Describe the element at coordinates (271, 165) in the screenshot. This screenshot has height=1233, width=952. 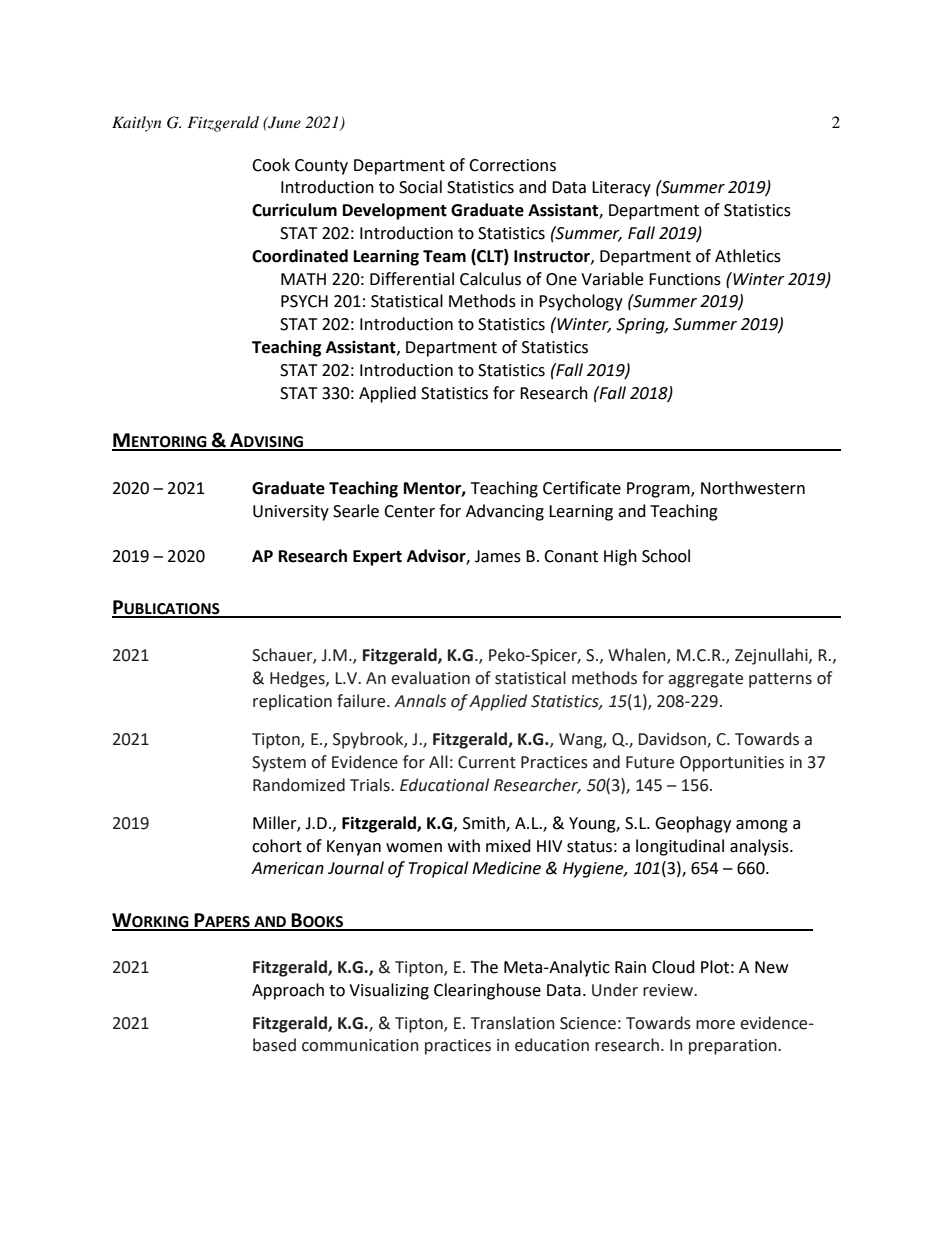
I see `Cook` at that location.
